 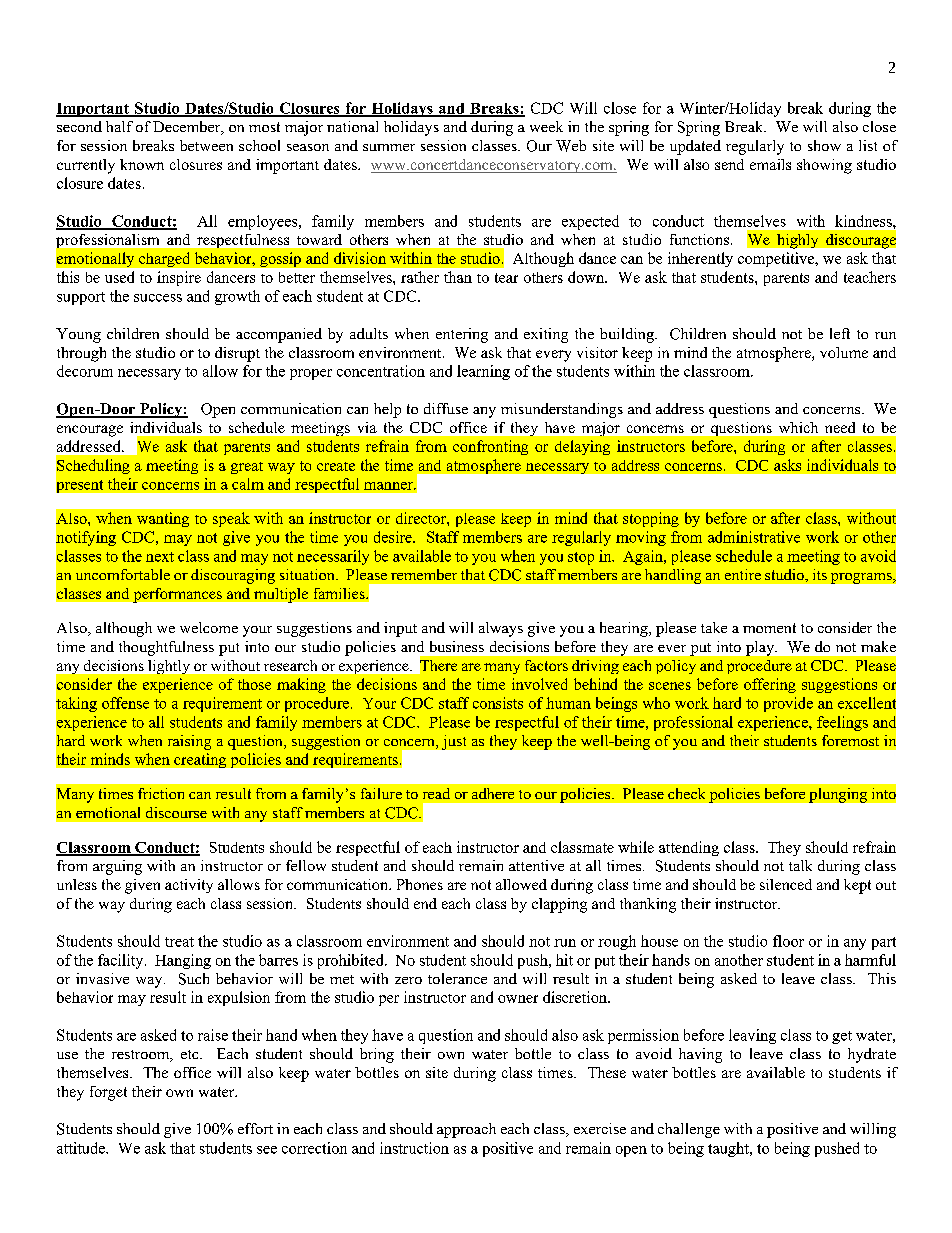 I want to click on floor, so click(x=788, y=941).
